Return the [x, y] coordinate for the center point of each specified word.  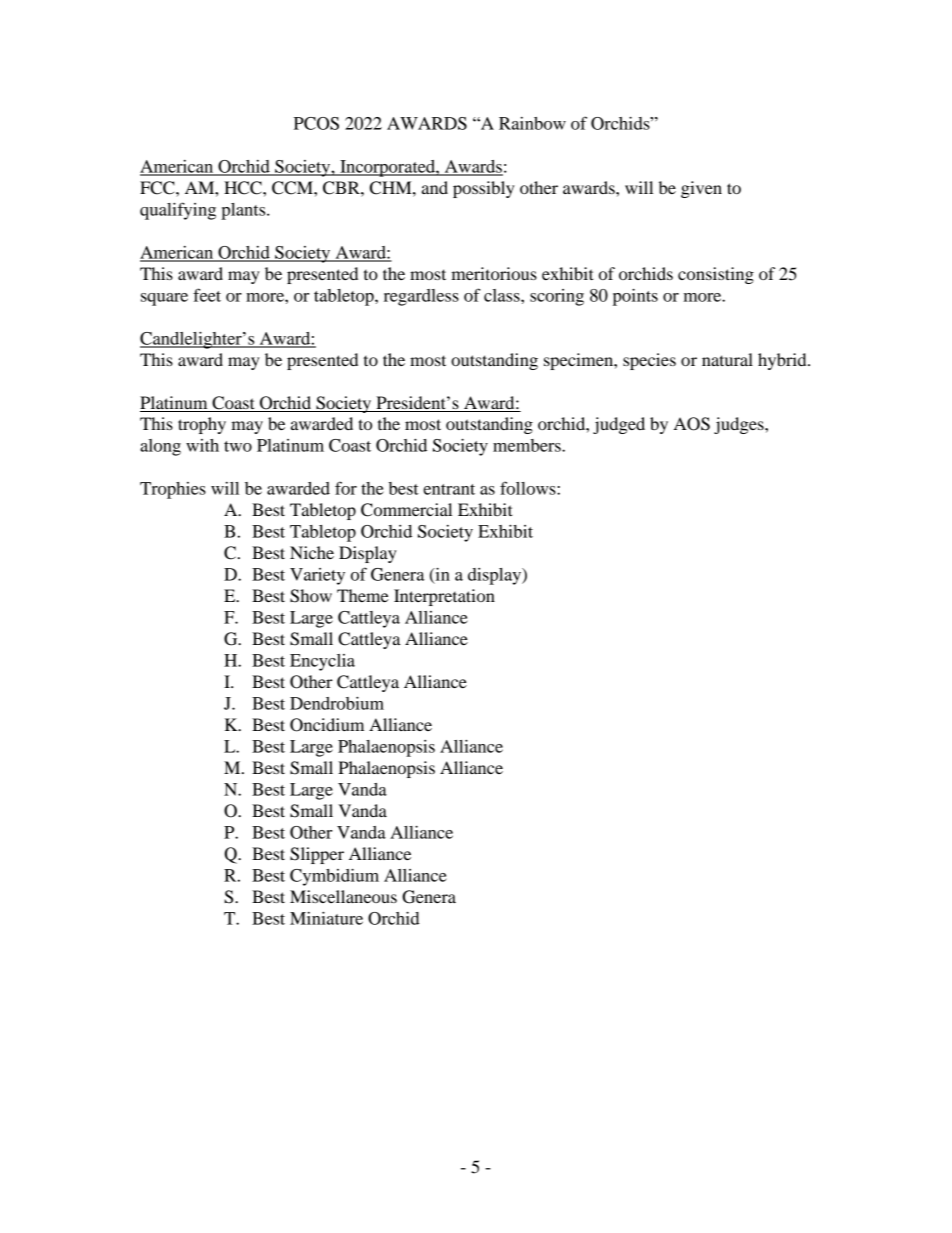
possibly [484, 189]
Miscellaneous [343, 896]
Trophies [173, 490]
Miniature [326, 918]
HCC [244, 188]
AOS [692, 424]
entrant [449, 489]
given [701, 189]
